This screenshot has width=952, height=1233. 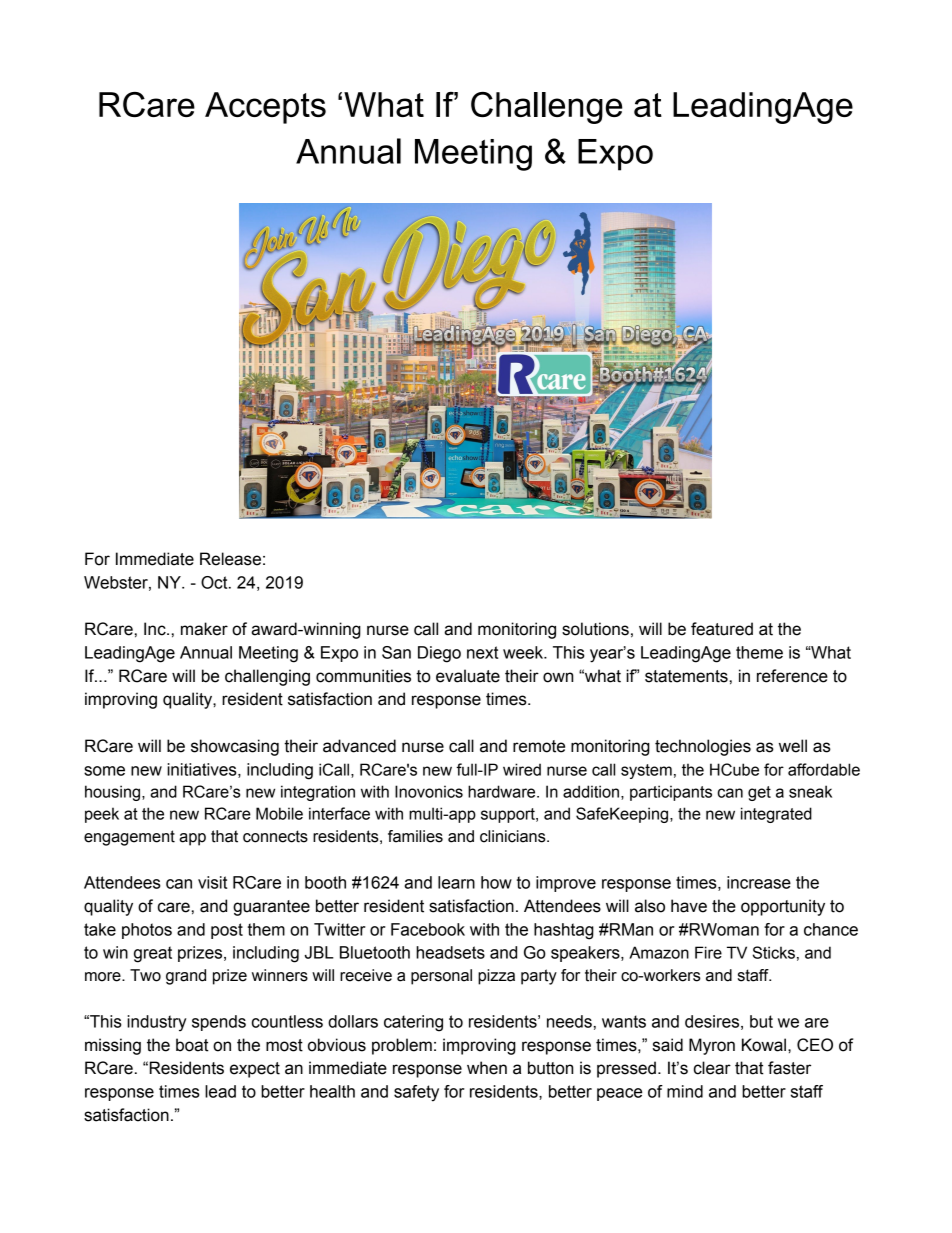 What do you see at coordinates (265, 108) in the screenshot?
I see `Accepts` at bounding box center [265, 108].
